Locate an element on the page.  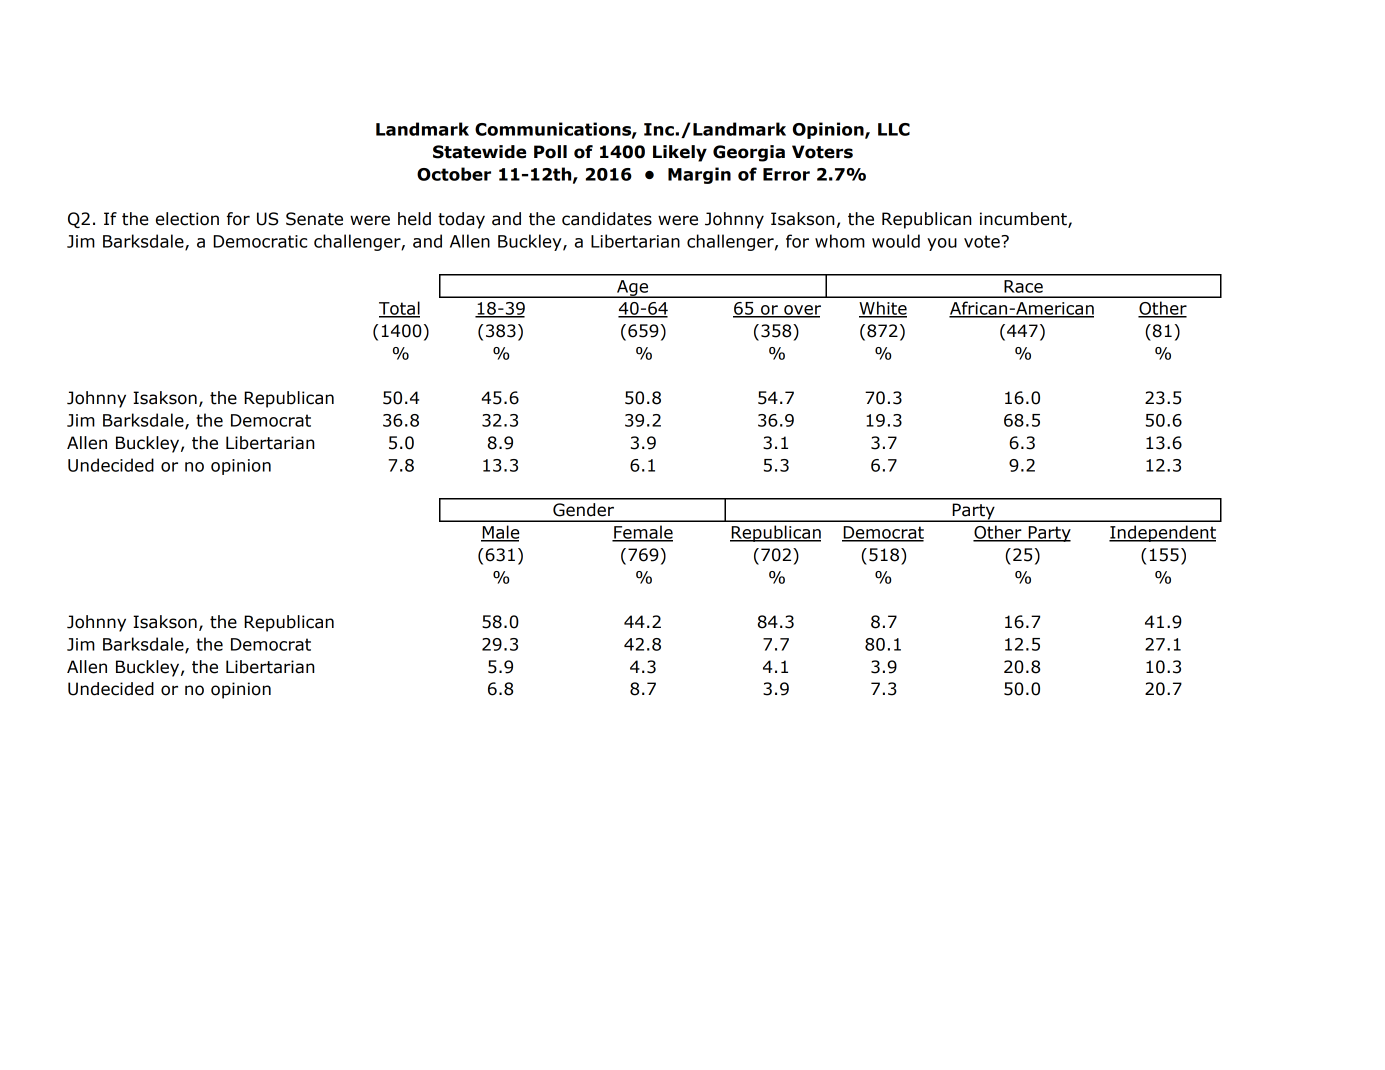
Statewide is located at coordinates (479, 152).
